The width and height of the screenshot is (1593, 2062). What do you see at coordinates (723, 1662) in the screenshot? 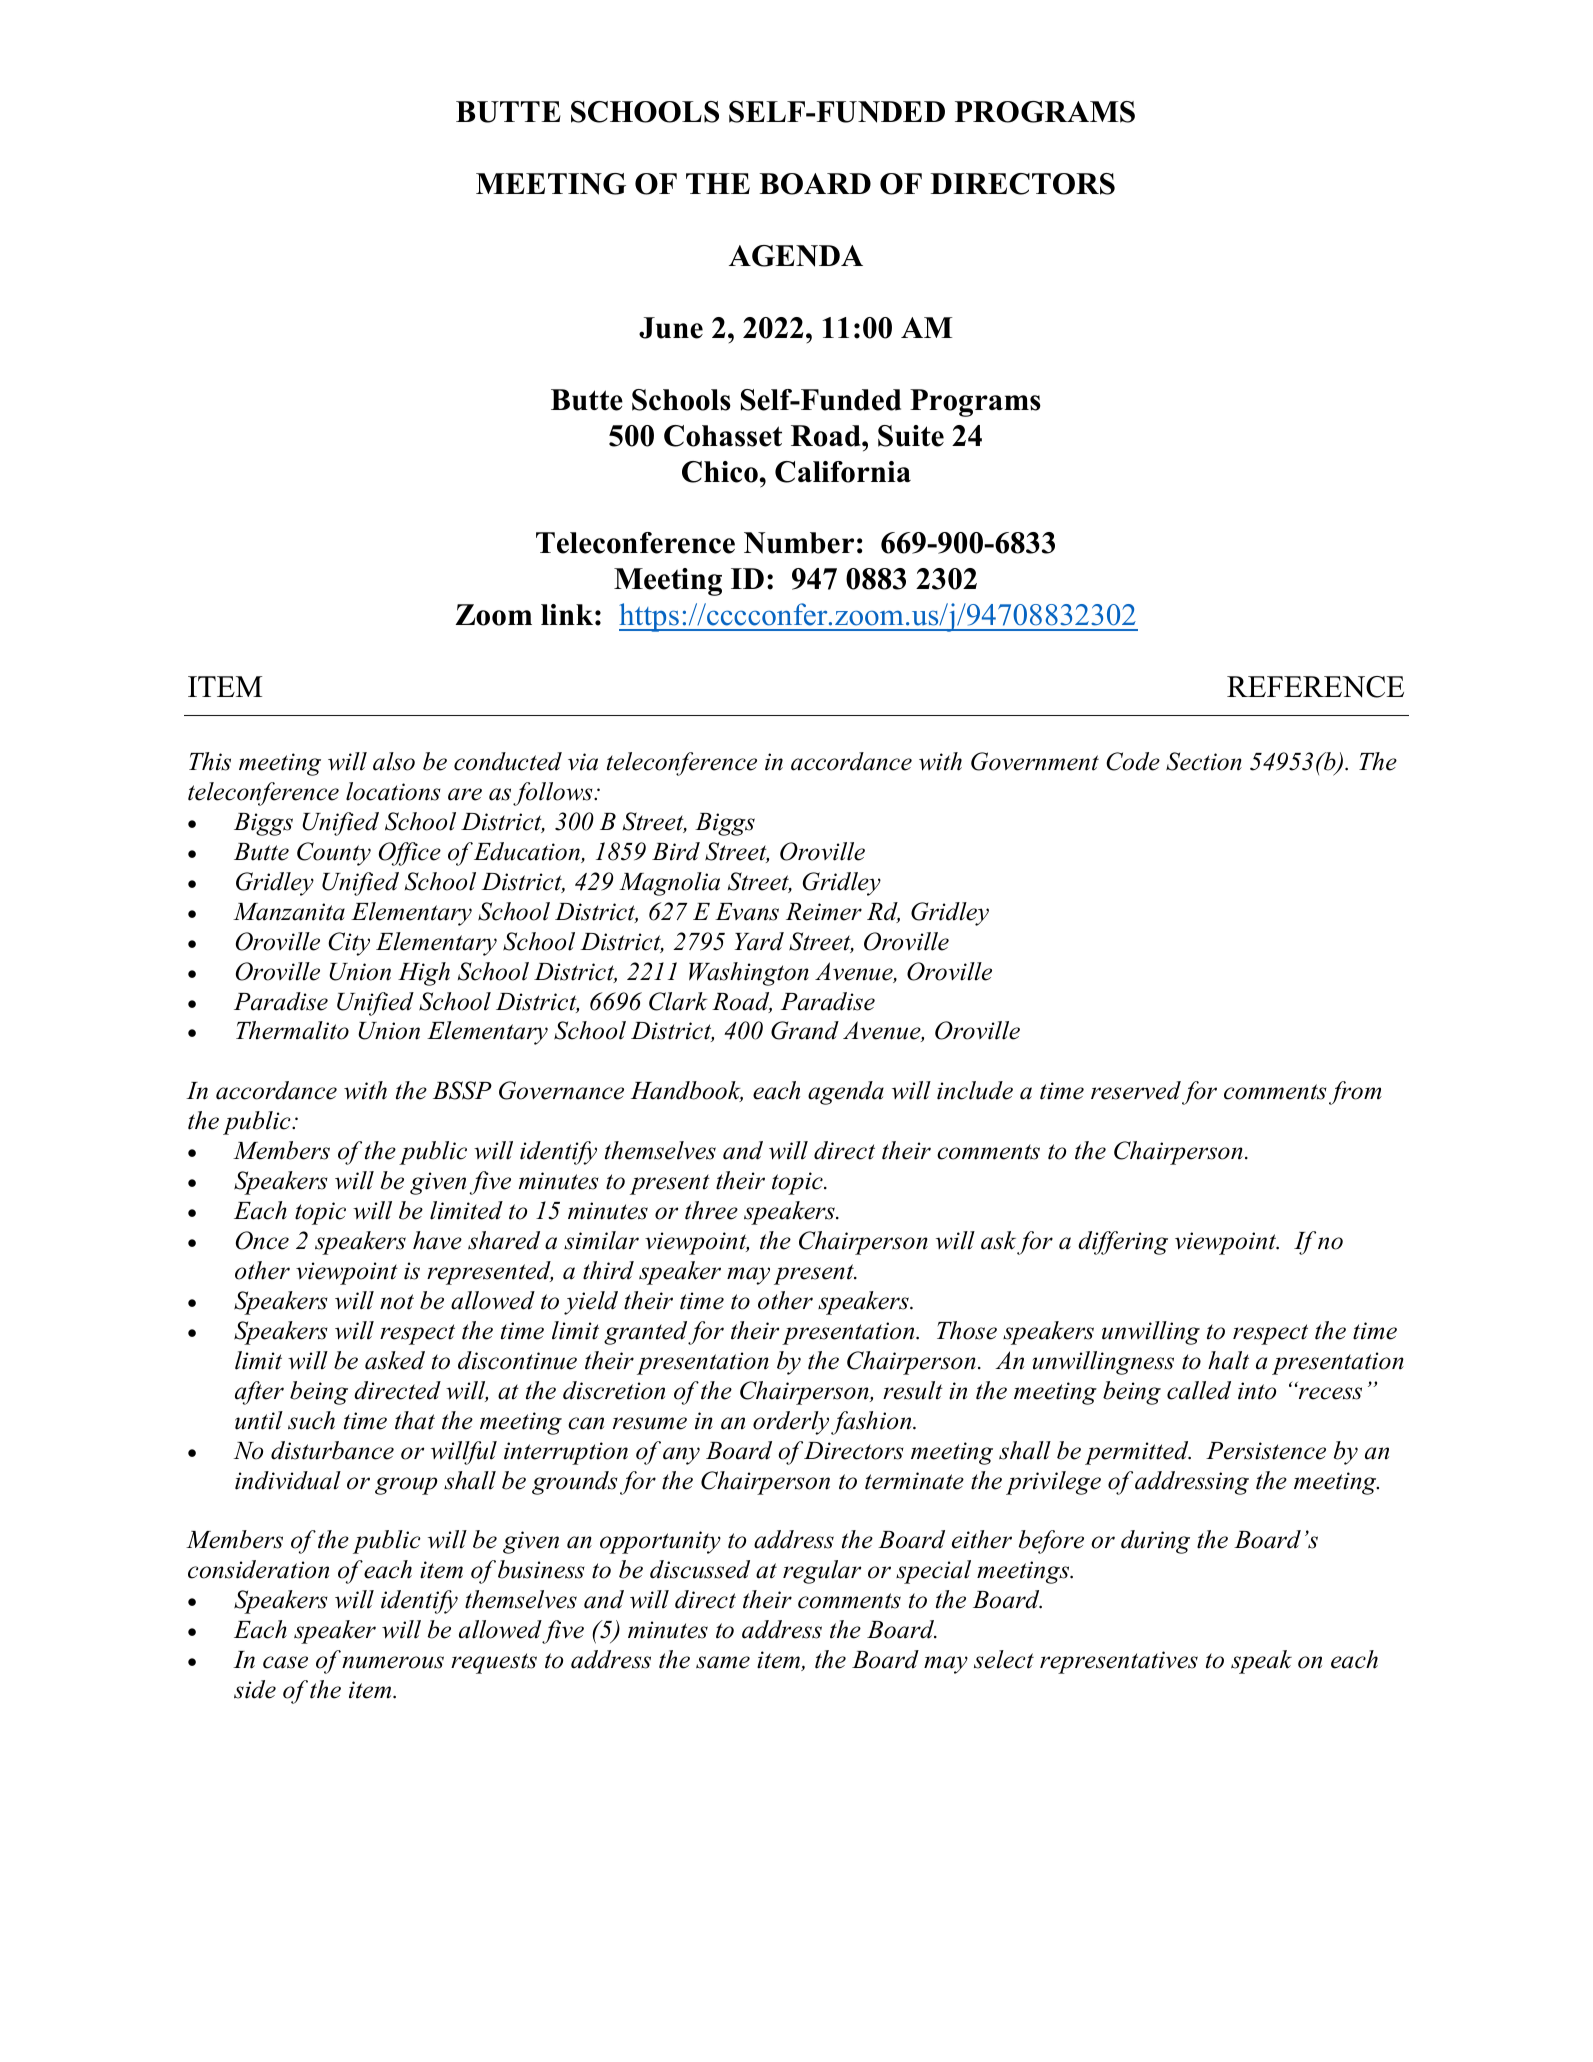
I see `same` at bounding box center [723, 1662].
